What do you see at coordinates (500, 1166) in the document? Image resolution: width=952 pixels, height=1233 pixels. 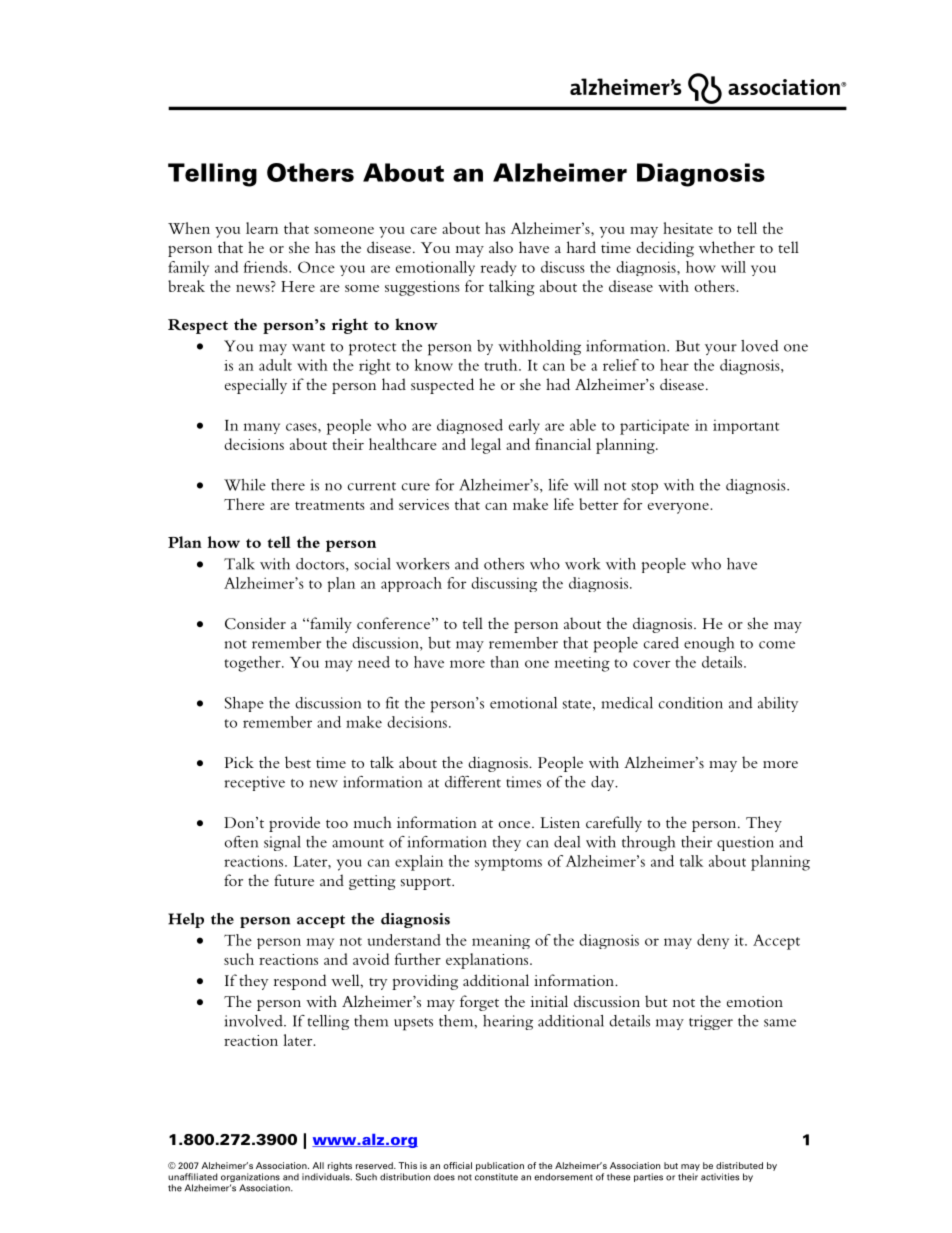 I see `publication` at bounding box center [500, 1166].
